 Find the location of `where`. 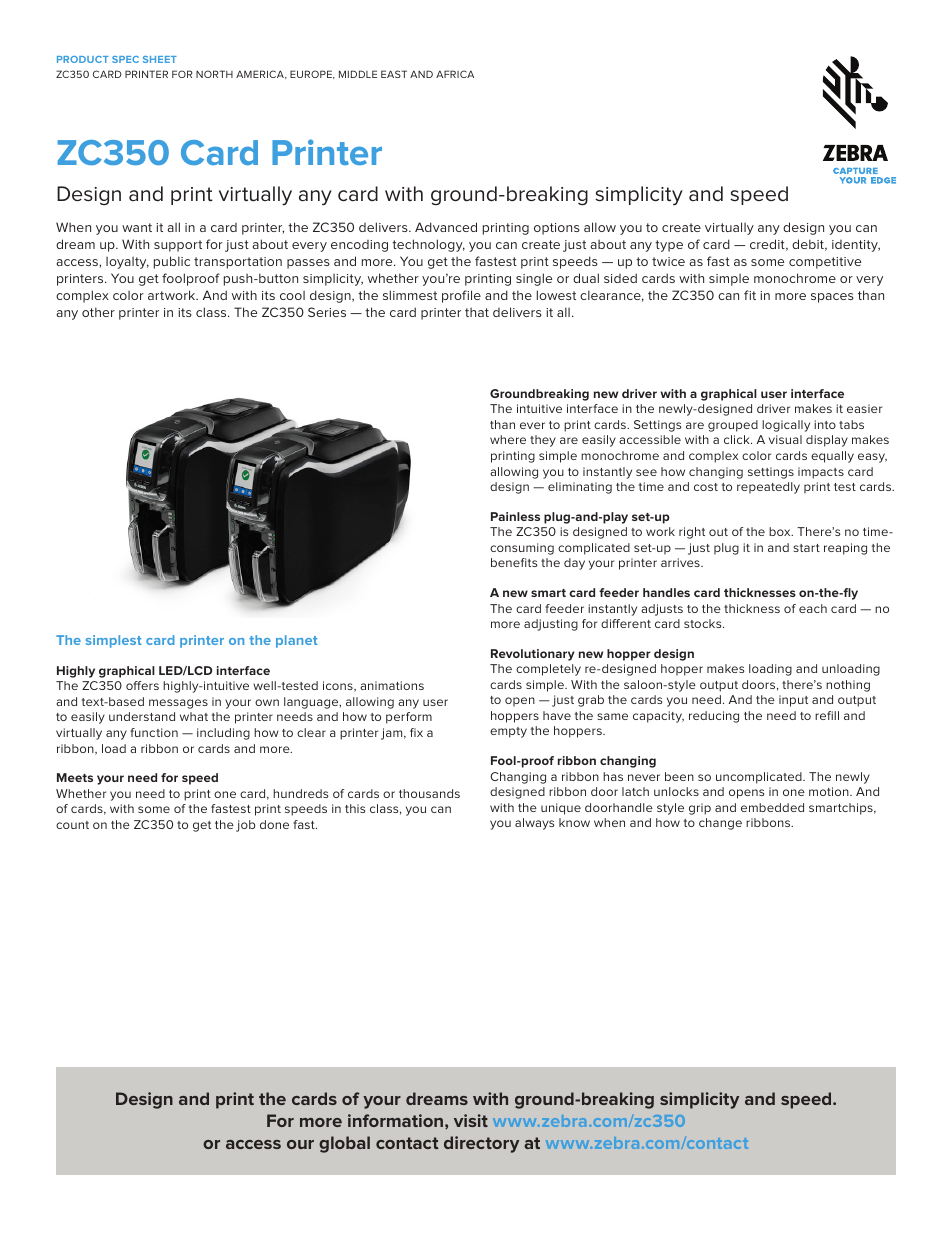

where is located at coordinates (508, 439).
